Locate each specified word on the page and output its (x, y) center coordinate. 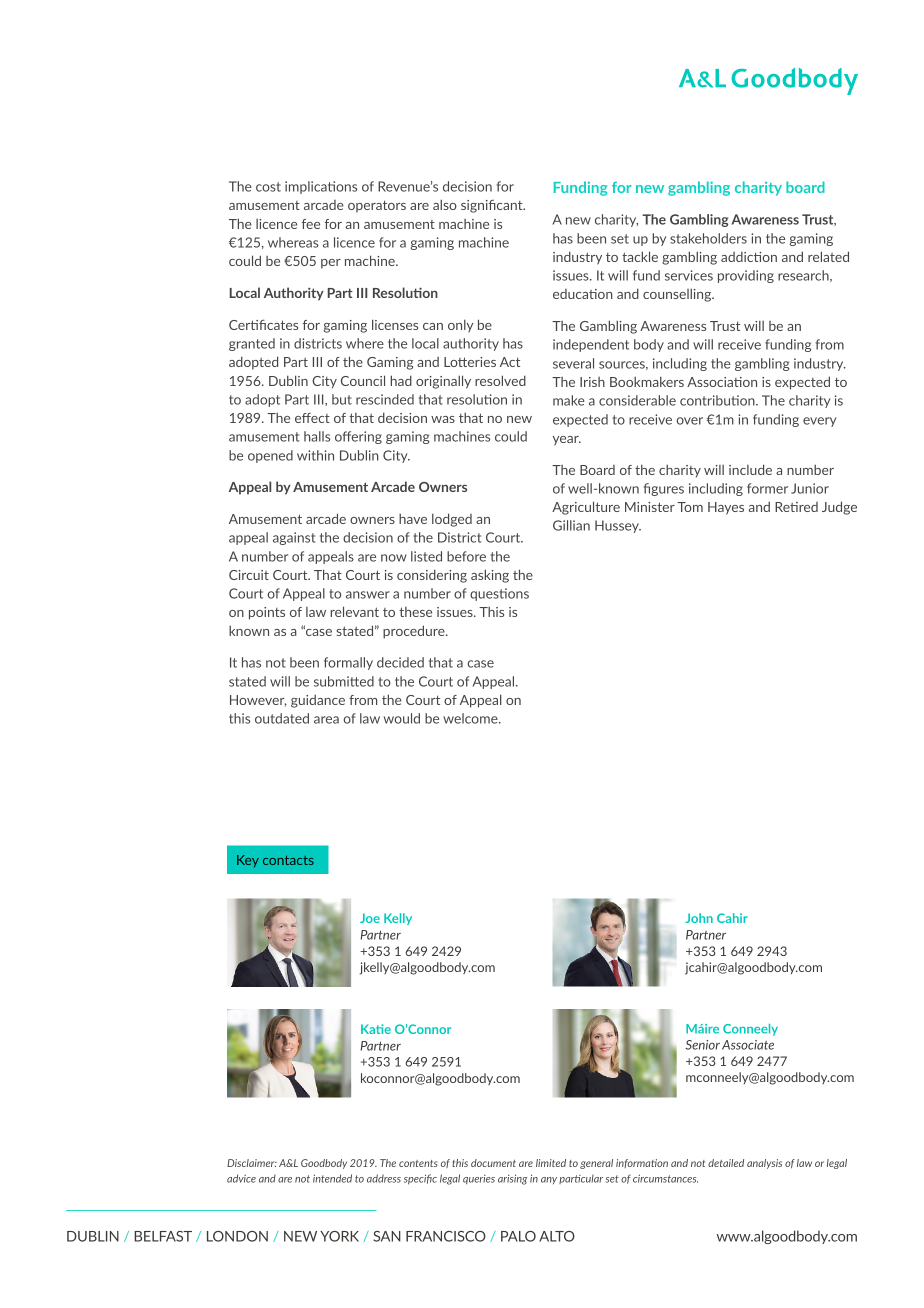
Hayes (726, 508)
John (699, 918)
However (258, 701)
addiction (749, 257)
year (567, 441)
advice (241, 1178)
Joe (370, 918)
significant (493, 206)
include (750, 469)
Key (248, 861)
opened (270, 456)
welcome (471, 718)
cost (268, 187)
